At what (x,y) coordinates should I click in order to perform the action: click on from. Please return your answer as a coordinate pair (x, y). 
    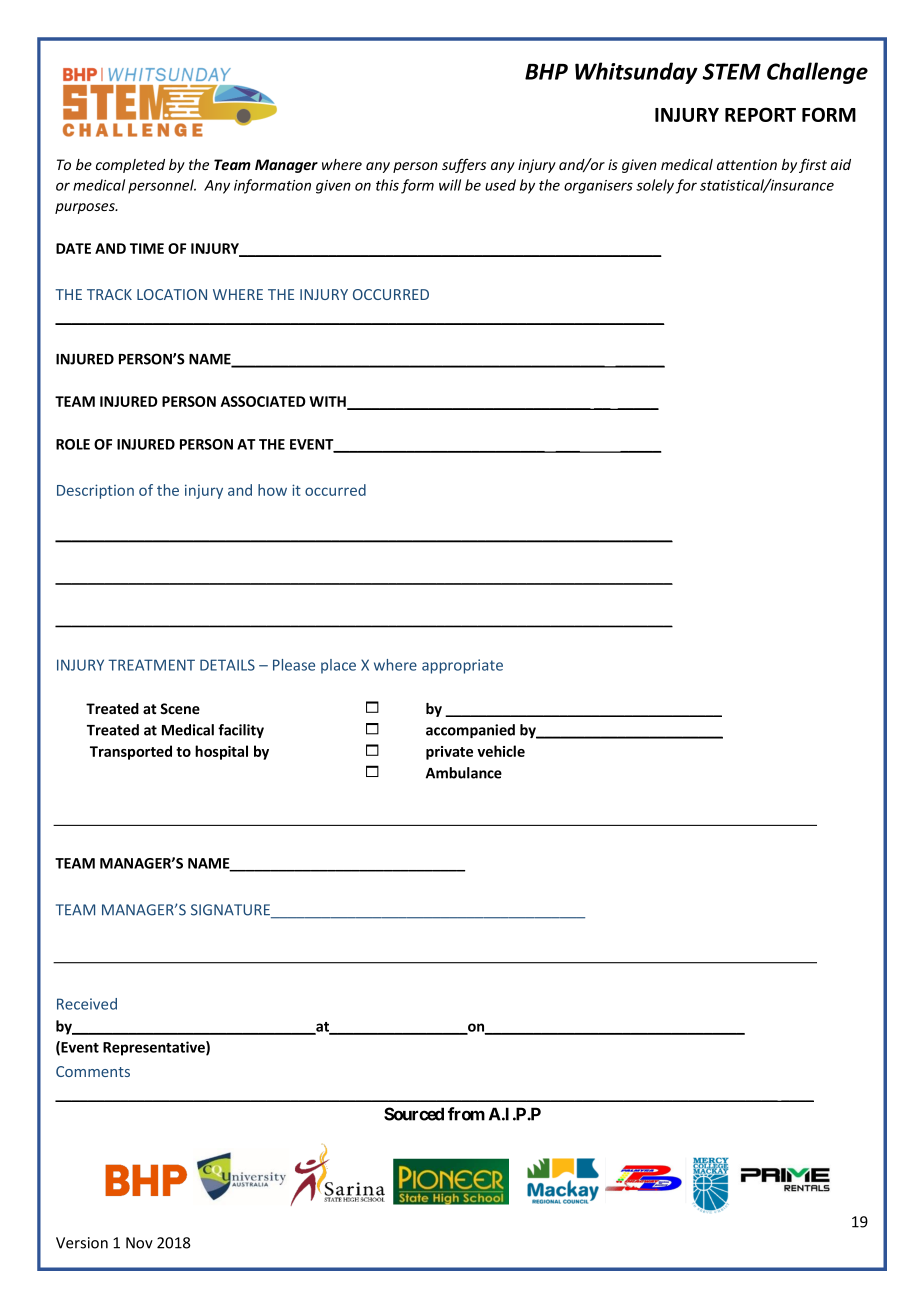
    Looking at the image, I should click on (466, 1114).
